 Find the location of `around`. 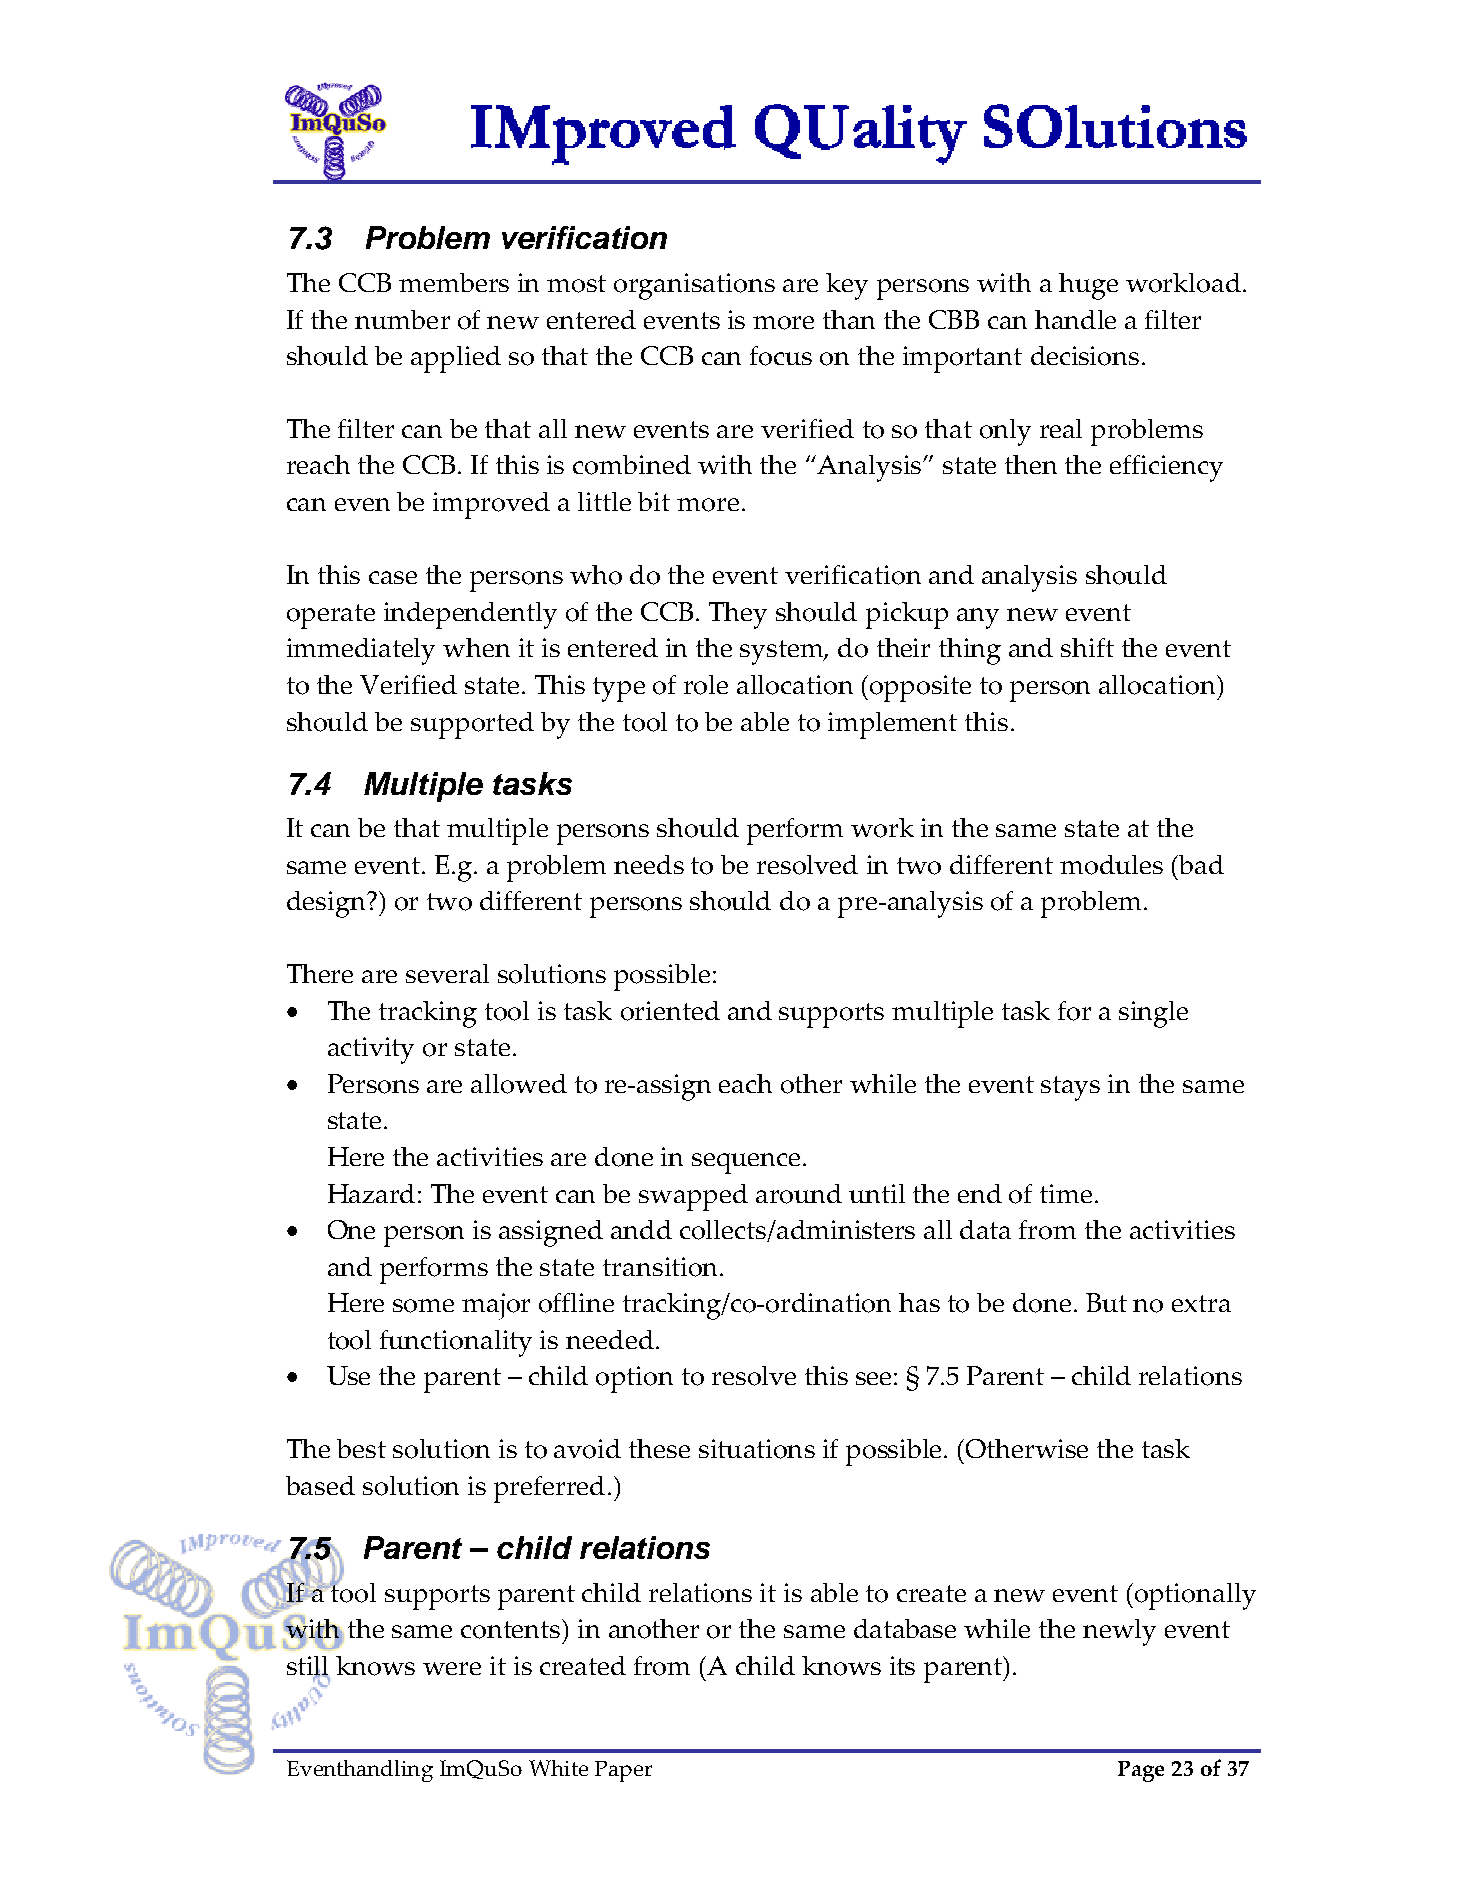

around is located at coordinates (799, 1194).
